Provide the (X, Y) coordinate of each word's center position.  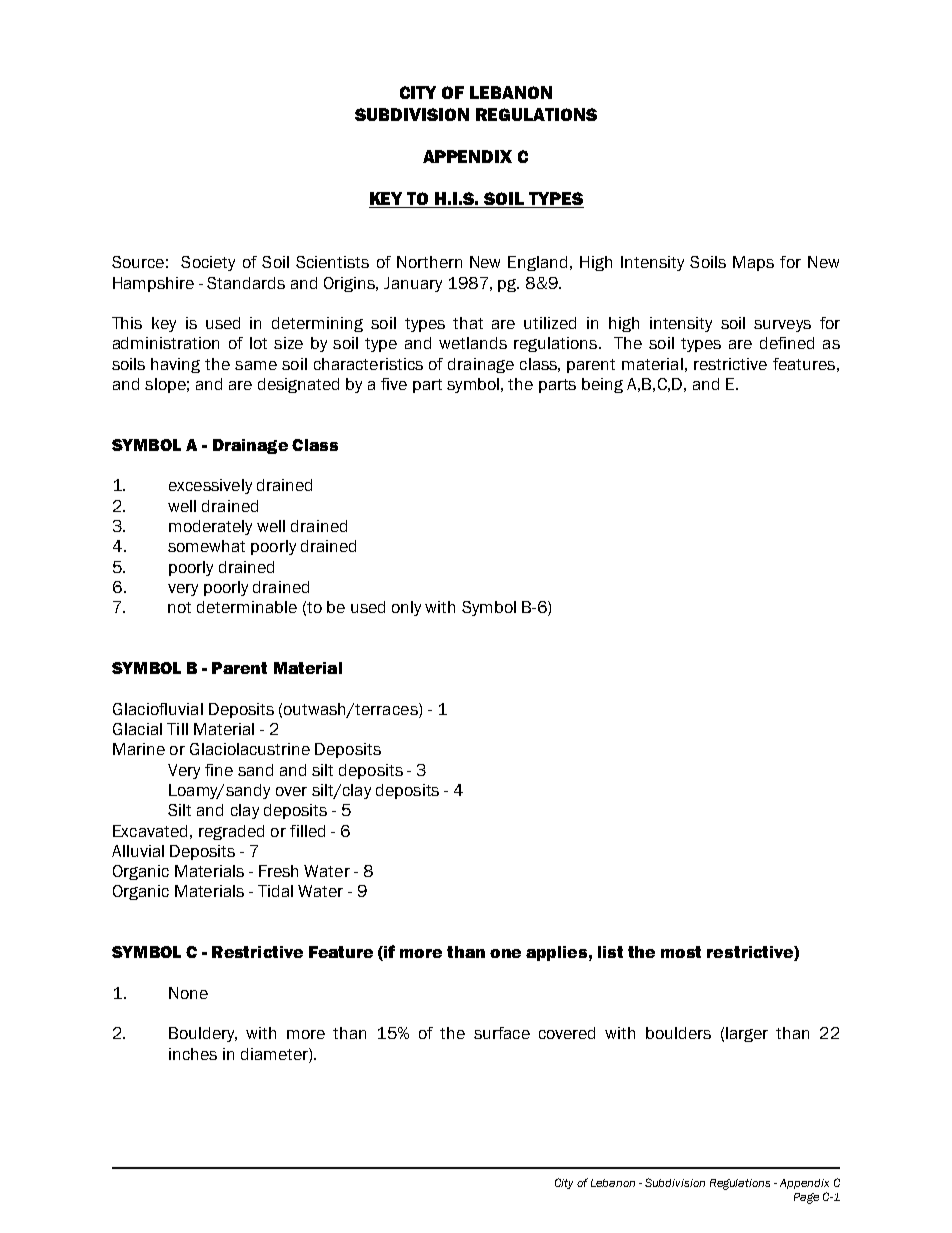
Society (208, 263)
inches (193, 1054)
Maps (753, 263)
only (406, 608)
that (468, 323)
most (681, 952)
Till (177, 729)
